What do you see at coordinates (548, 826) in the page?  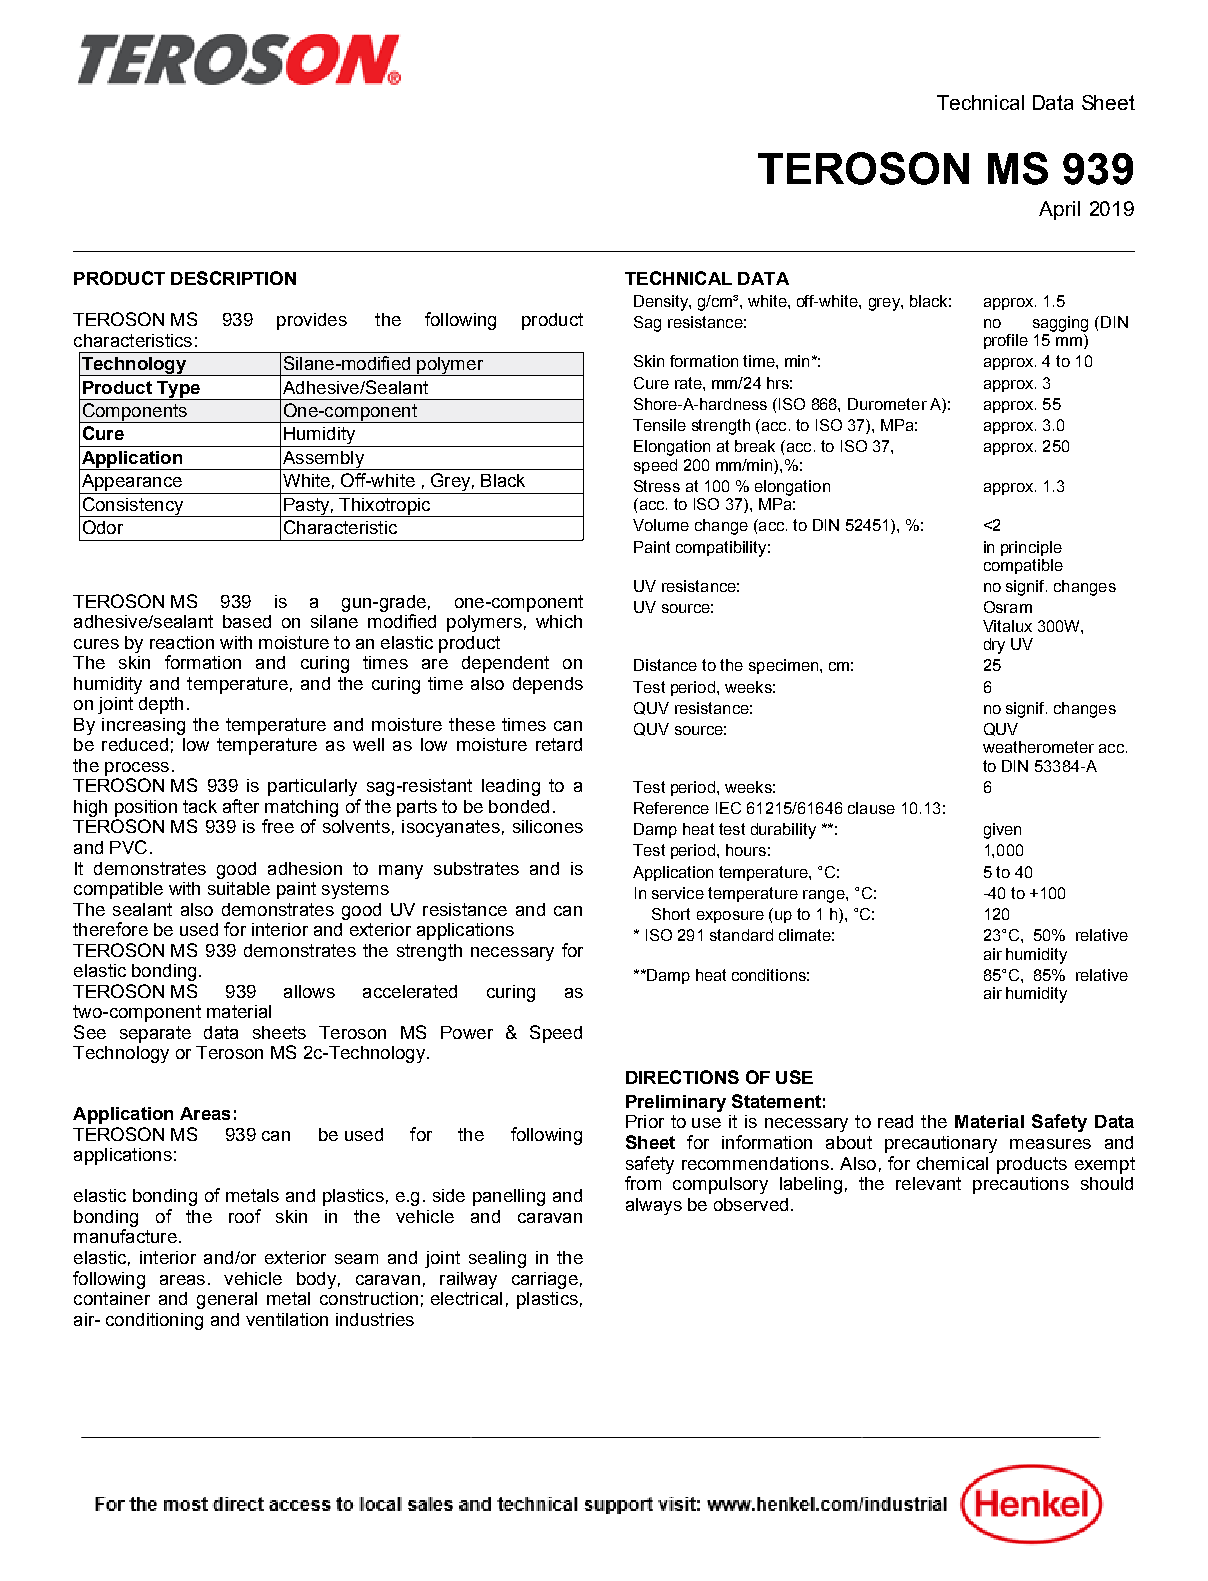 I see `silicones` at bounding box center [548, 826].
